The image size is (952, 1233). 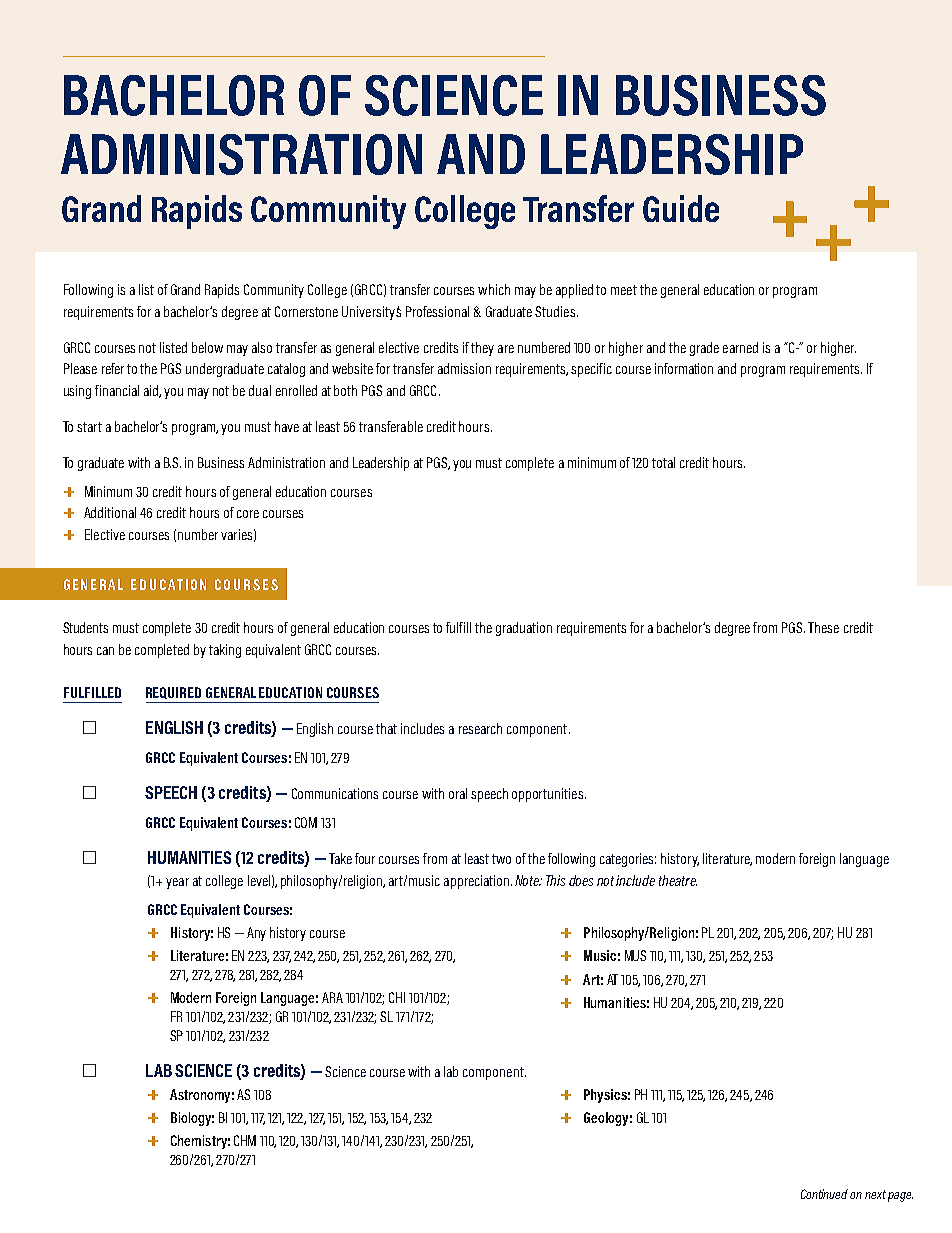 What do you see at coordinates (245, 1140) in the document?
I see `CHM` at bounding box center [245, 1140].
